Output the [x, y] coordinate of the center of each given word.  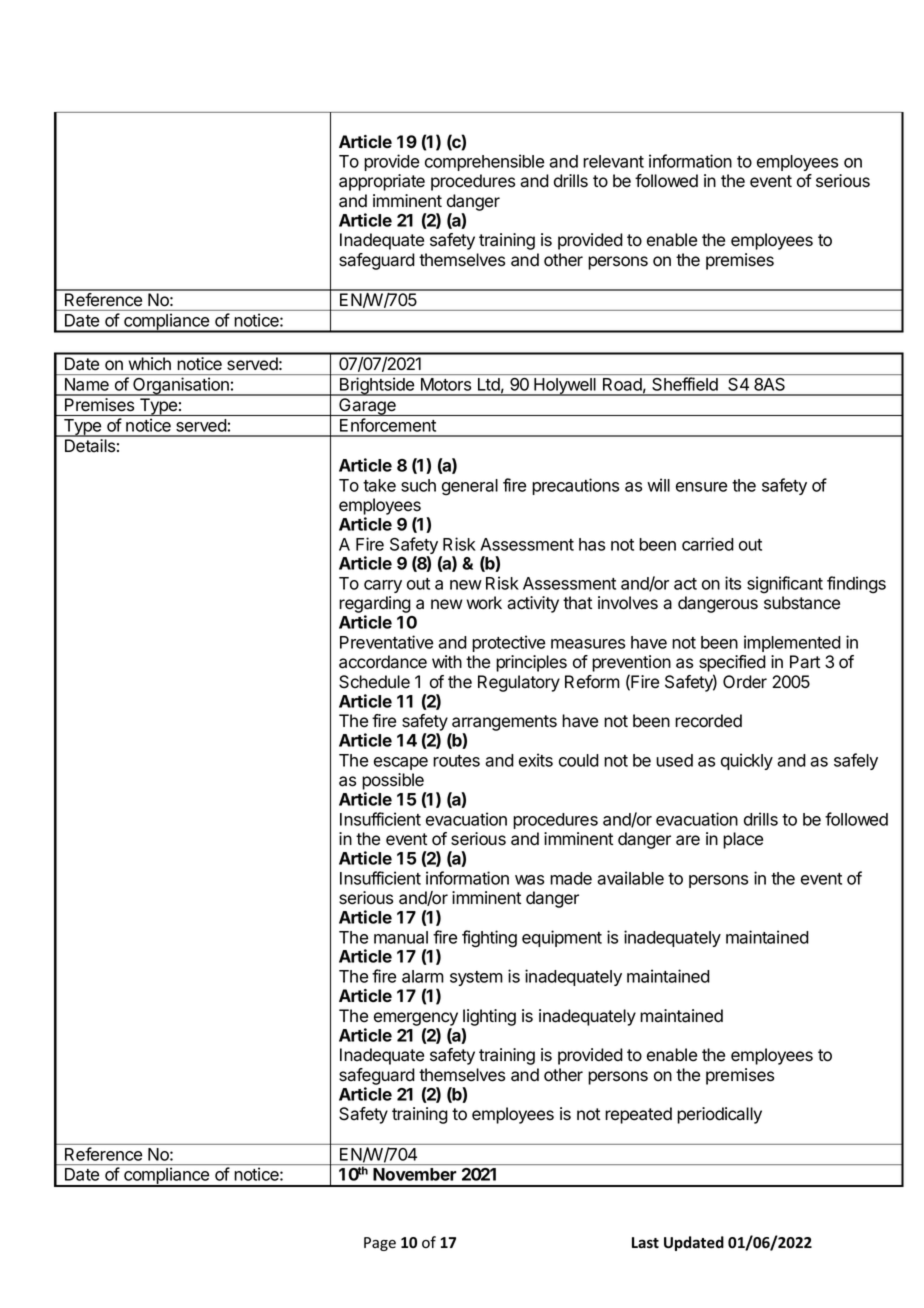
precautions [575, 486]
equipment [562, 938]
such [418, 485]
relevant [613, 161]
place [743, 840]
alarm [423, 976]
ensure [701, 487]
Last [645, 1243]
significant [785, 585]
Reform [592, 682]
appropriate [382, 182]
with [447, 661]
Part [805, 662]
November [414, 1174]
